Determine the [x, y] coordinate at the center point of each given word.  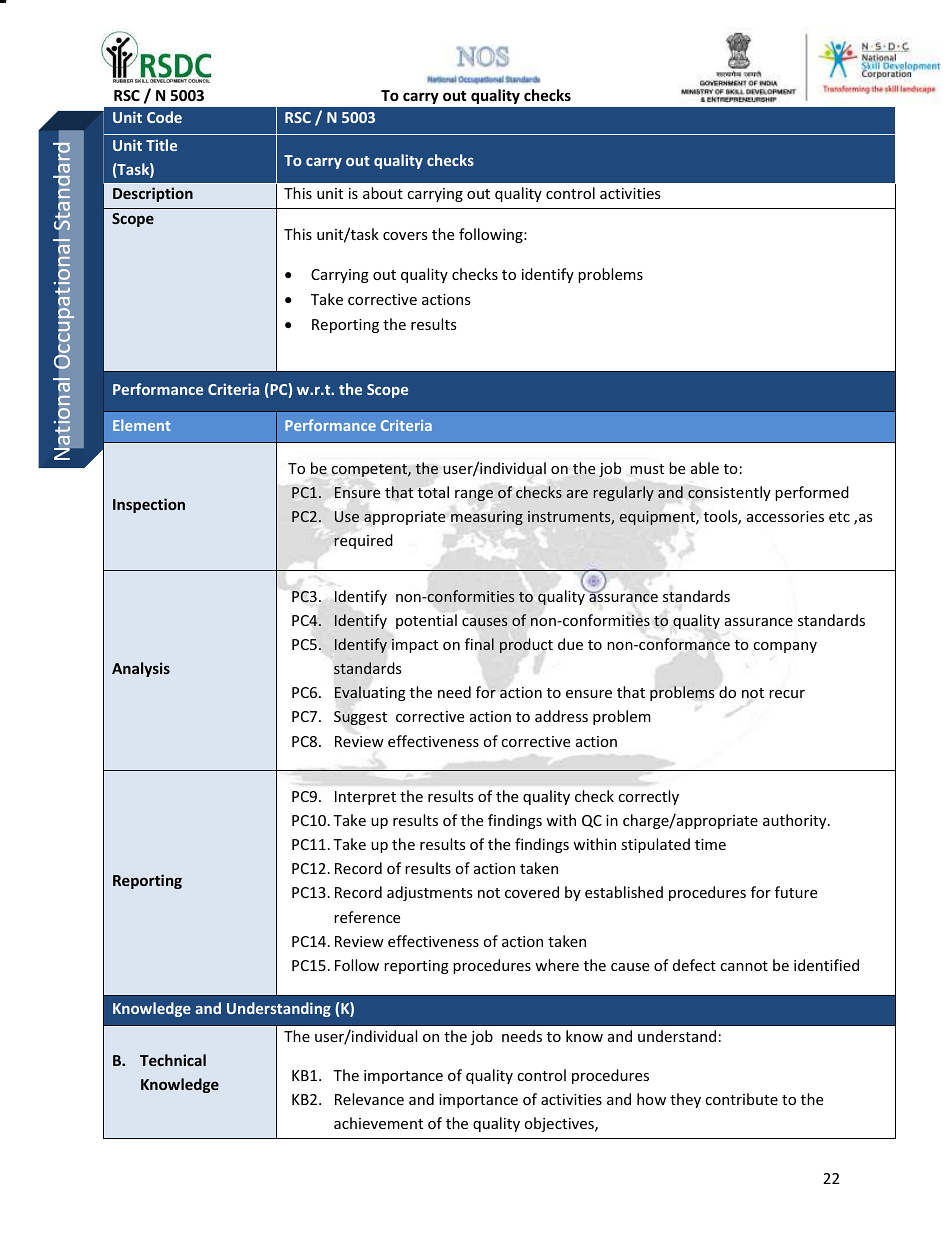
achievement [378, 1123]
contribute [741, 1099]
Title [161, 145]
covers [405, 236]
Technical [173, 1060]
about [383, 193]
